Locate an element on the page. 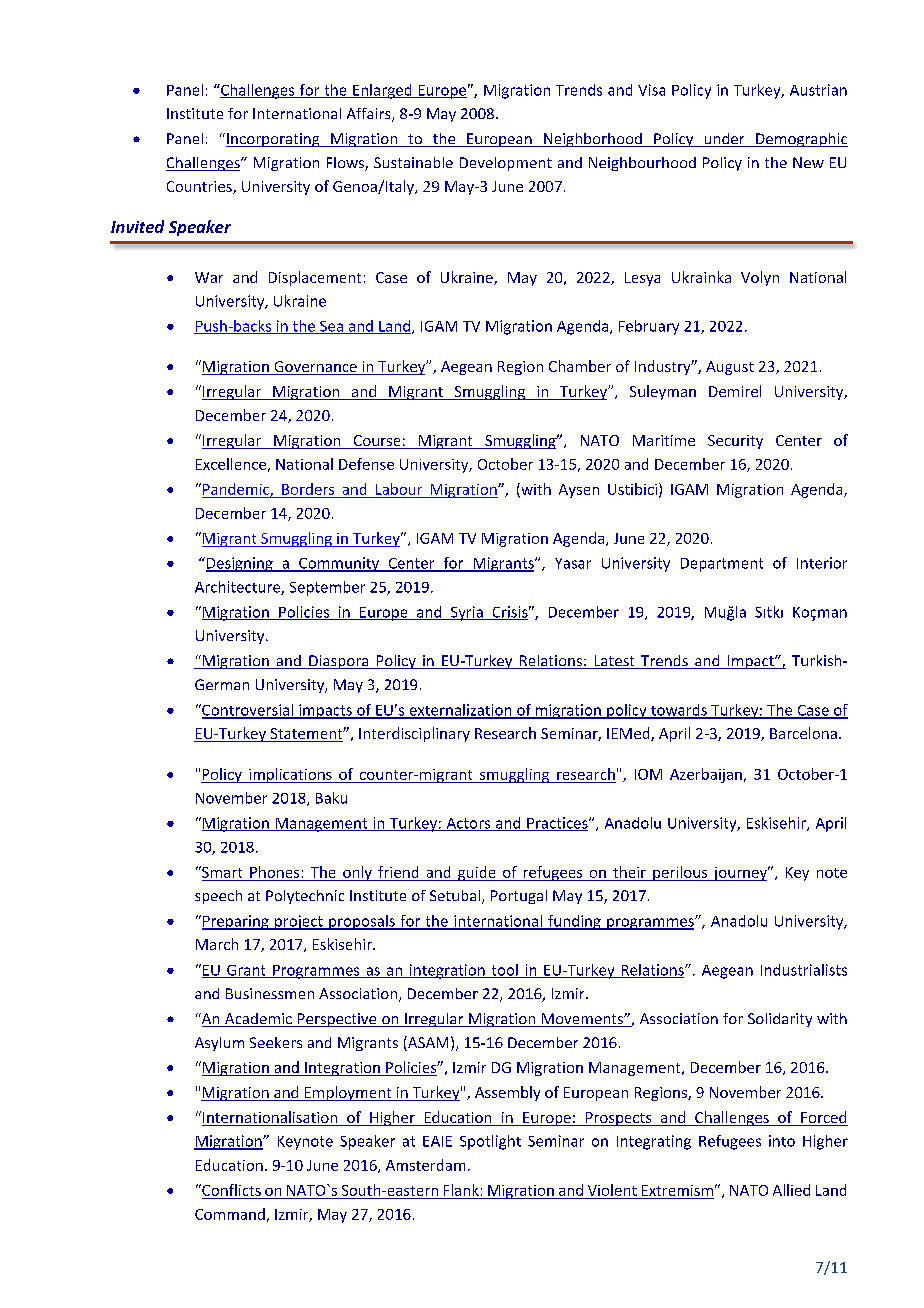 The height and width of the image is (1308, 924). Development is located at coordinates (506, 164).
